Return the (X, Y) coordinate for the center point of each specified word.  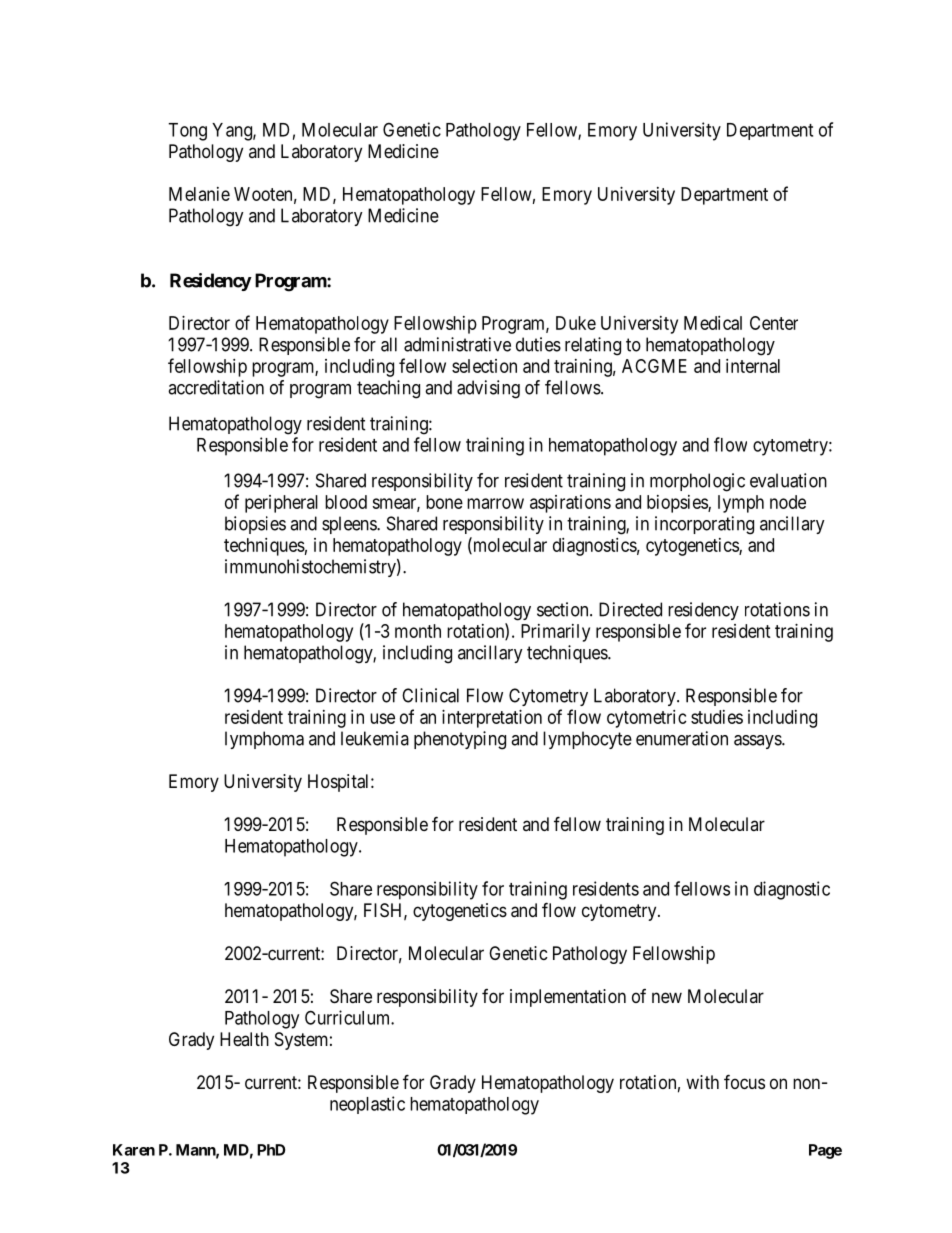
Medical (713, 323)
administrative (457, 344)
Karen (134, 1150)
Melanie (199, 194)
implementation (568, 998)
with (702, 1082)
